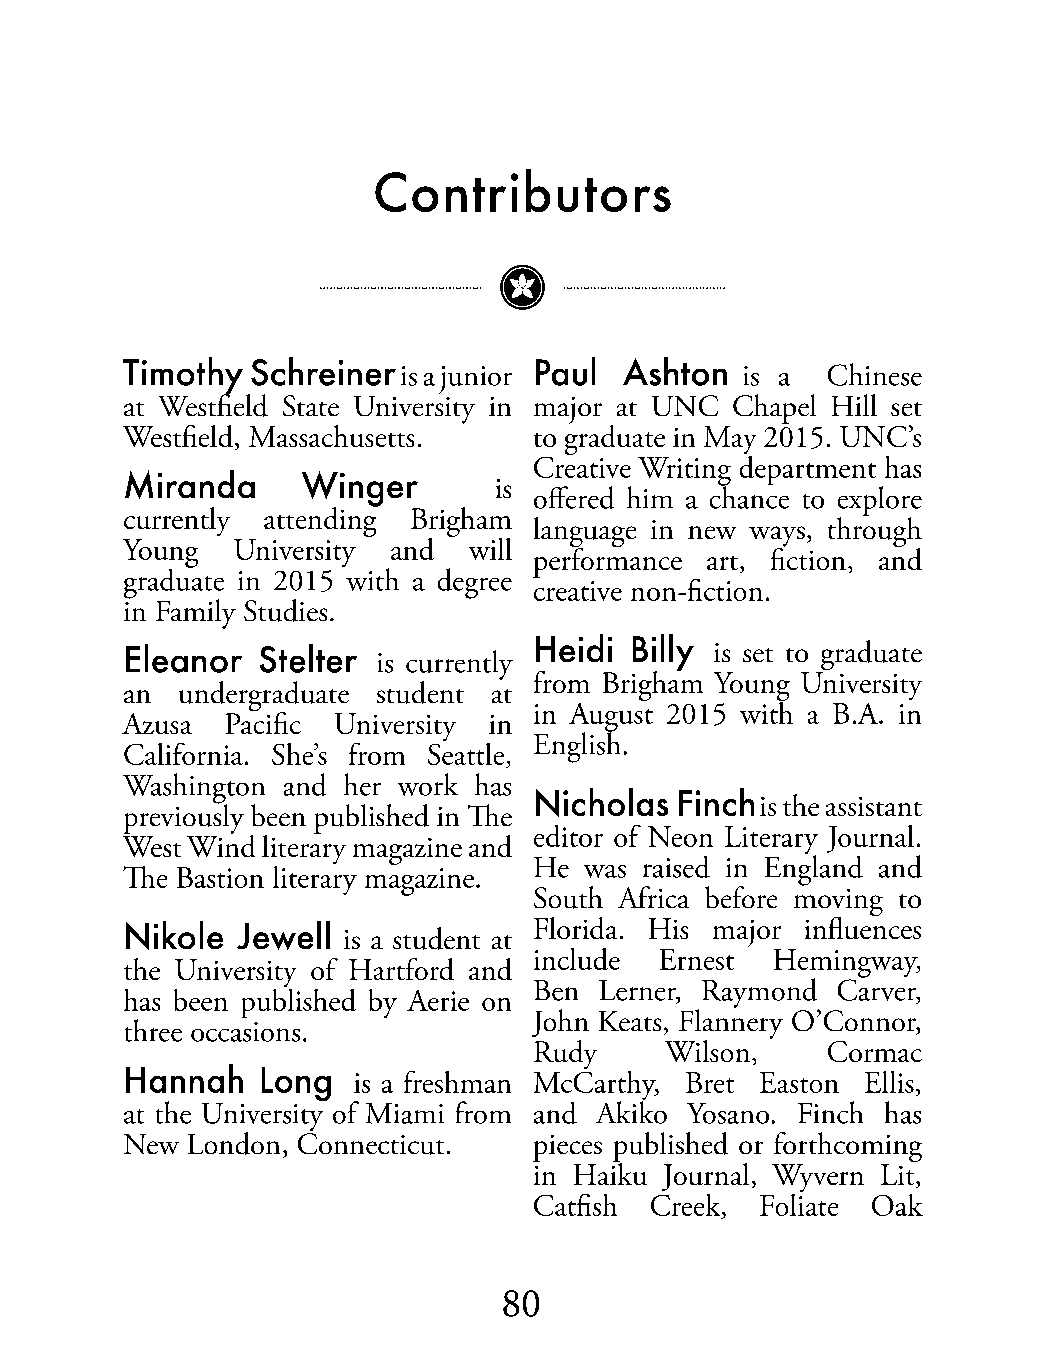 The image size is (1045, 1353). What do you see at coordinates (523, 190) in the screenshot?
I see `Contributors` at bounding box center [523, 190].
